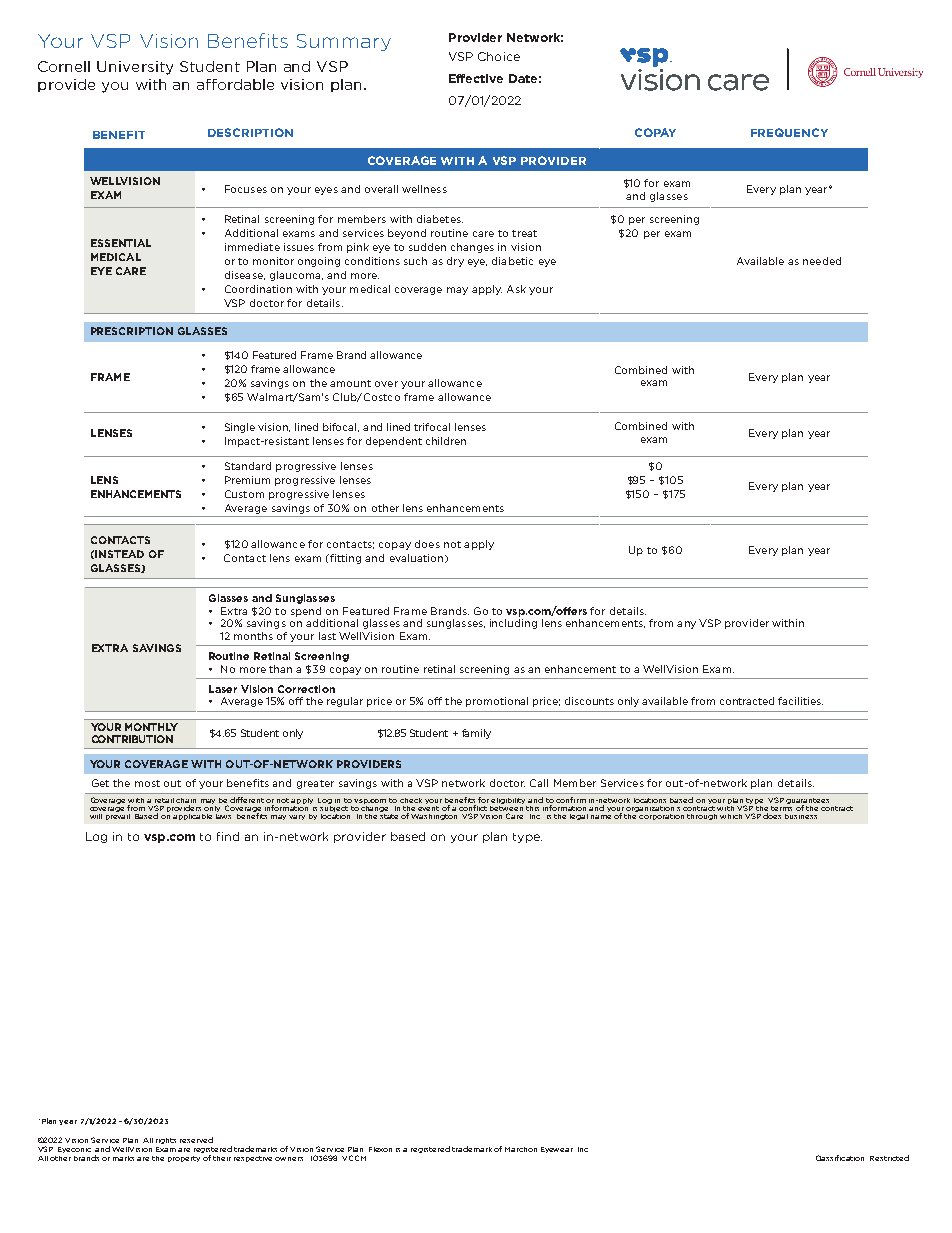 The image size is (952, 1233). I want to click on FREQUENCY, so click(789, 132).
